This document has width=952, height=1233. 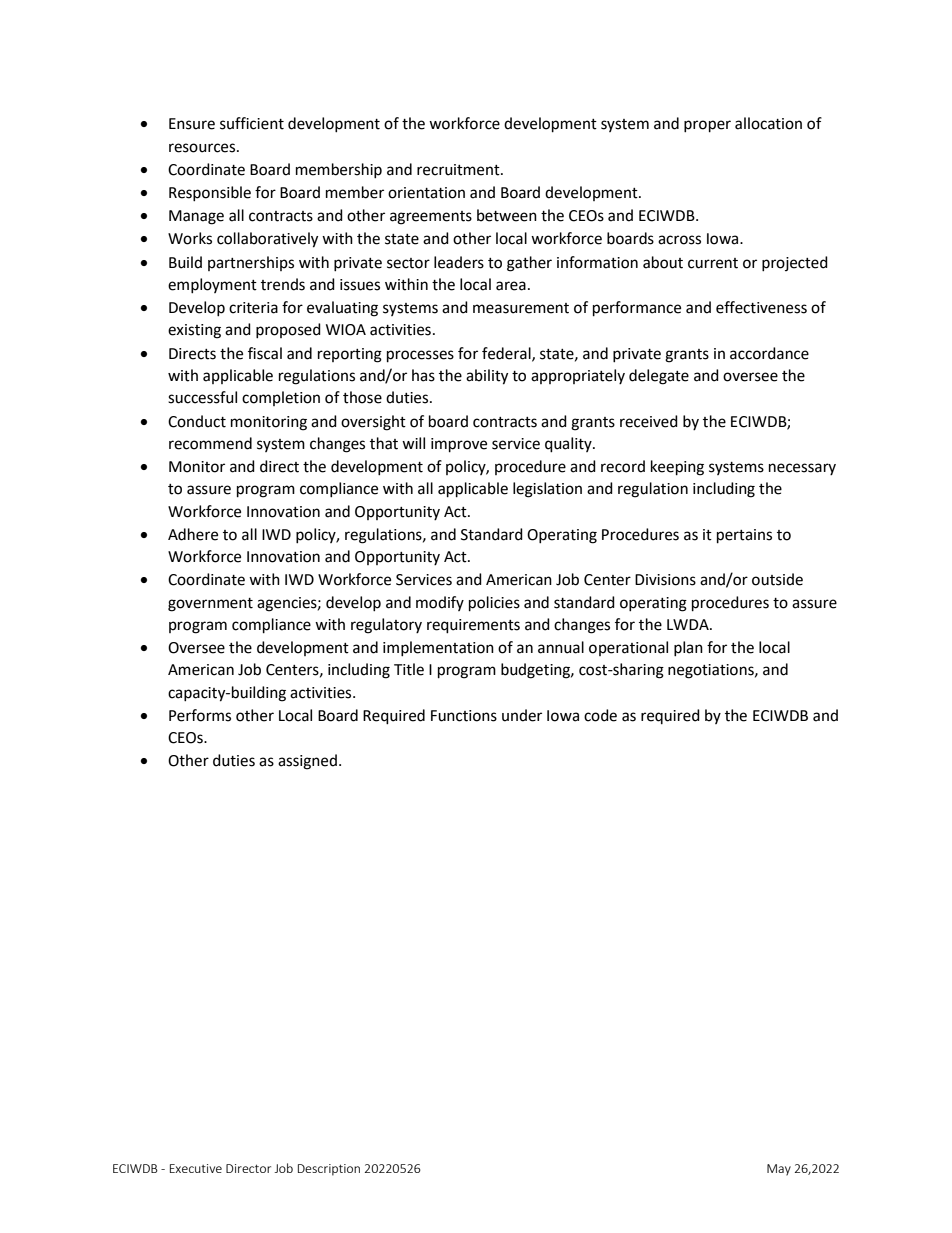 What do you see at coordinates (459, 170) in the document?
I see `recruitment` at bounding box center [459, 170].
